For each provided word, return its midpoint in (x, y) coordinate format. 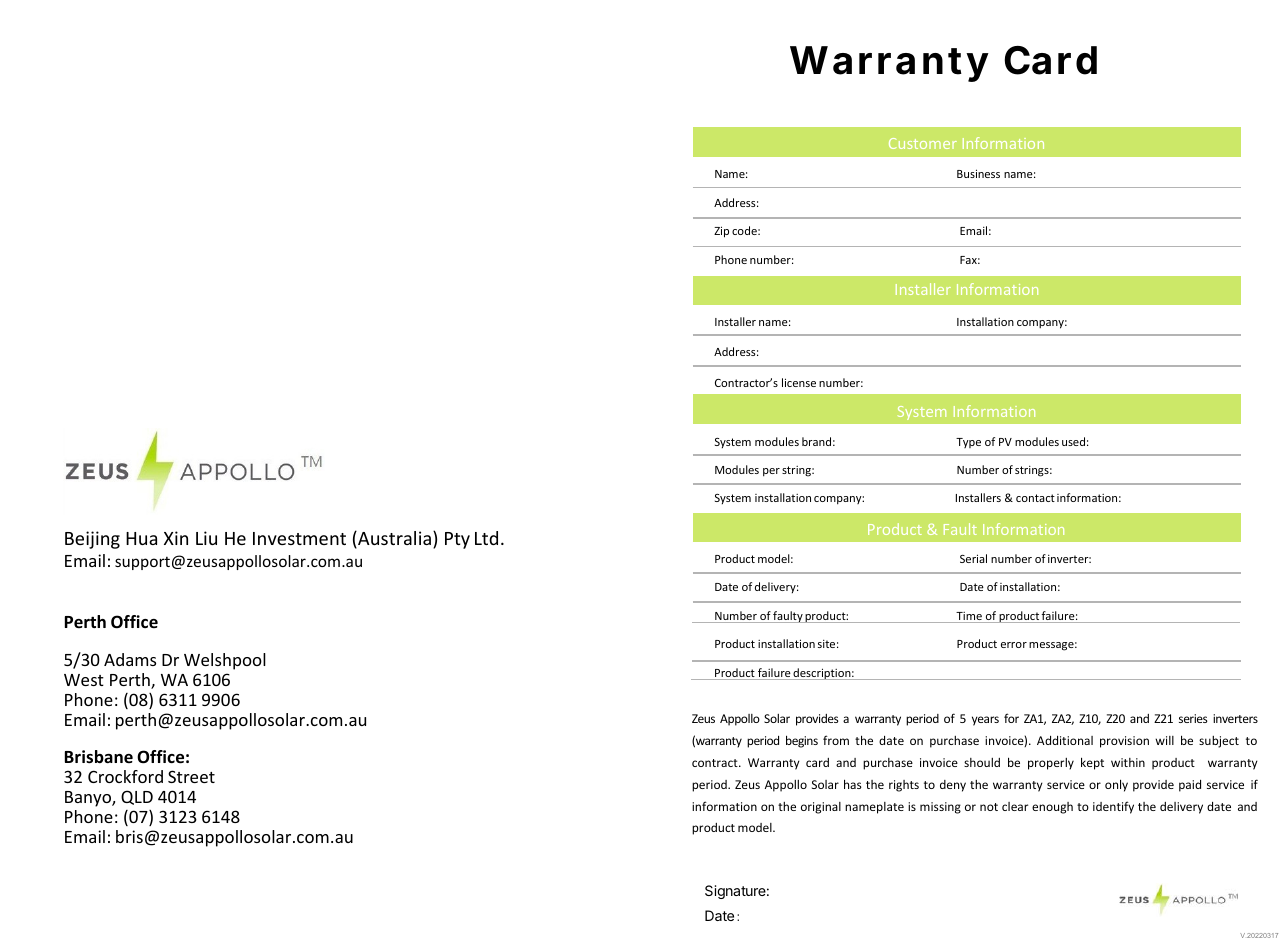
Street (191, 776)
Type (968, 443)
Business (978, 173)
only (1116, 785)
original (821, 808)
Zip (721, 232)
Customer (923, 143)
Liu (206, 538)
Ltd (486, 538)
